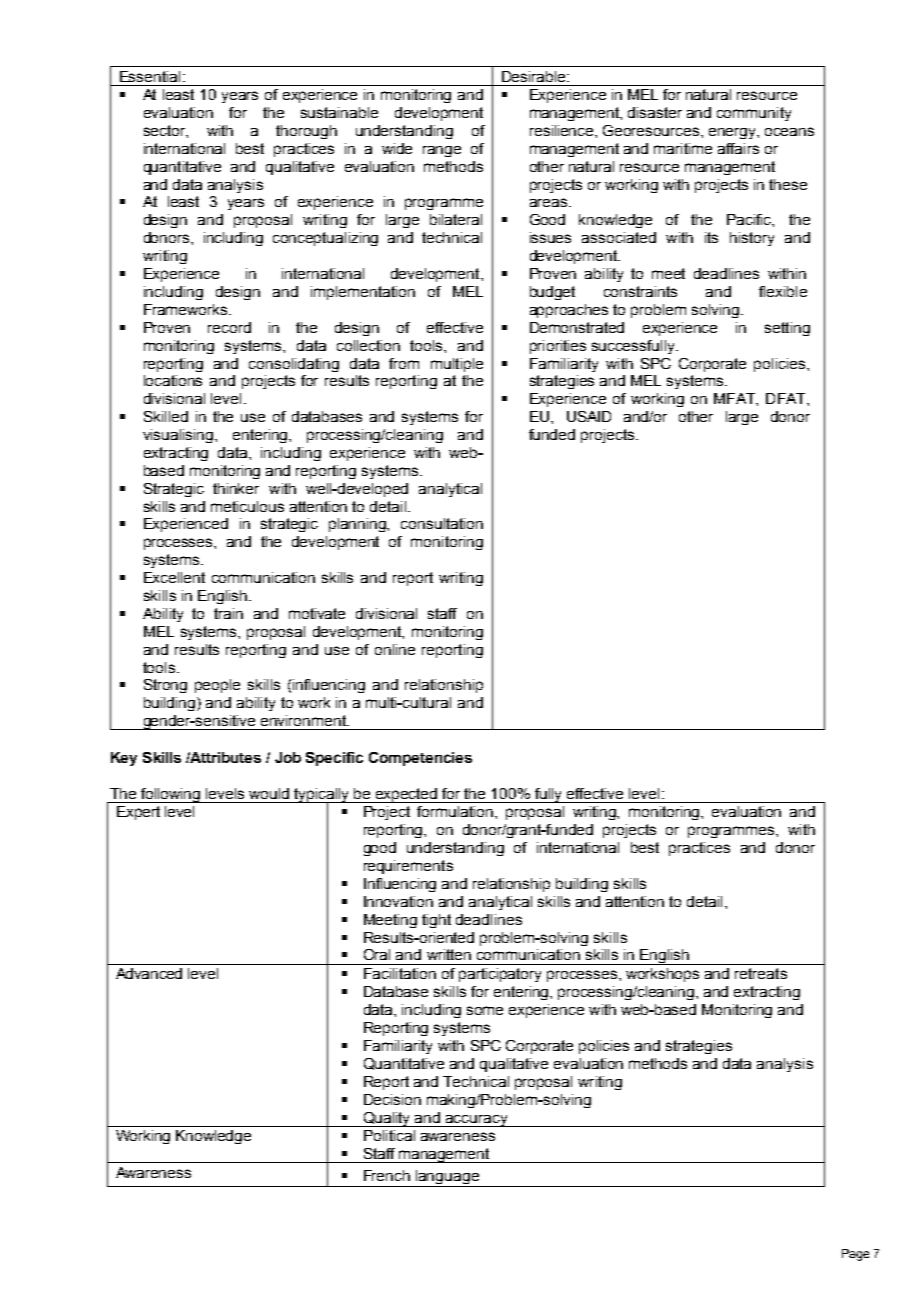 The image size is (924, 1308). Describe the element at coordinates (442, 151) in the screenshot. I see `range` at that location.
